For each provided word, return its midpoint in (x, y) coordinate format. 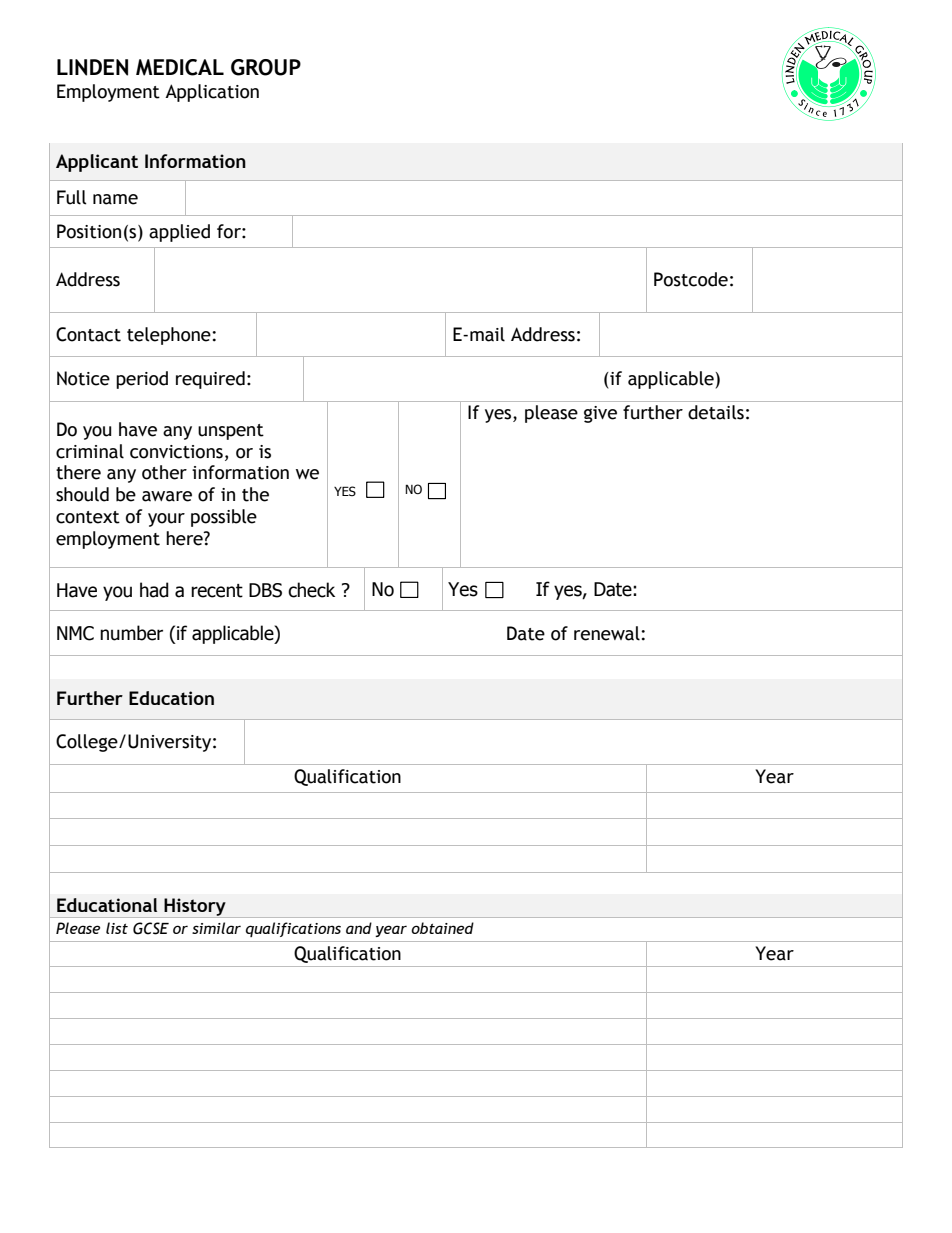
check (311, 590)
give (600, 414)
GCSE (151, 928)
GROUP (266, 67)
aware (167, 496)
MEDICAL (180, 67)
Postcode (691, 279)
